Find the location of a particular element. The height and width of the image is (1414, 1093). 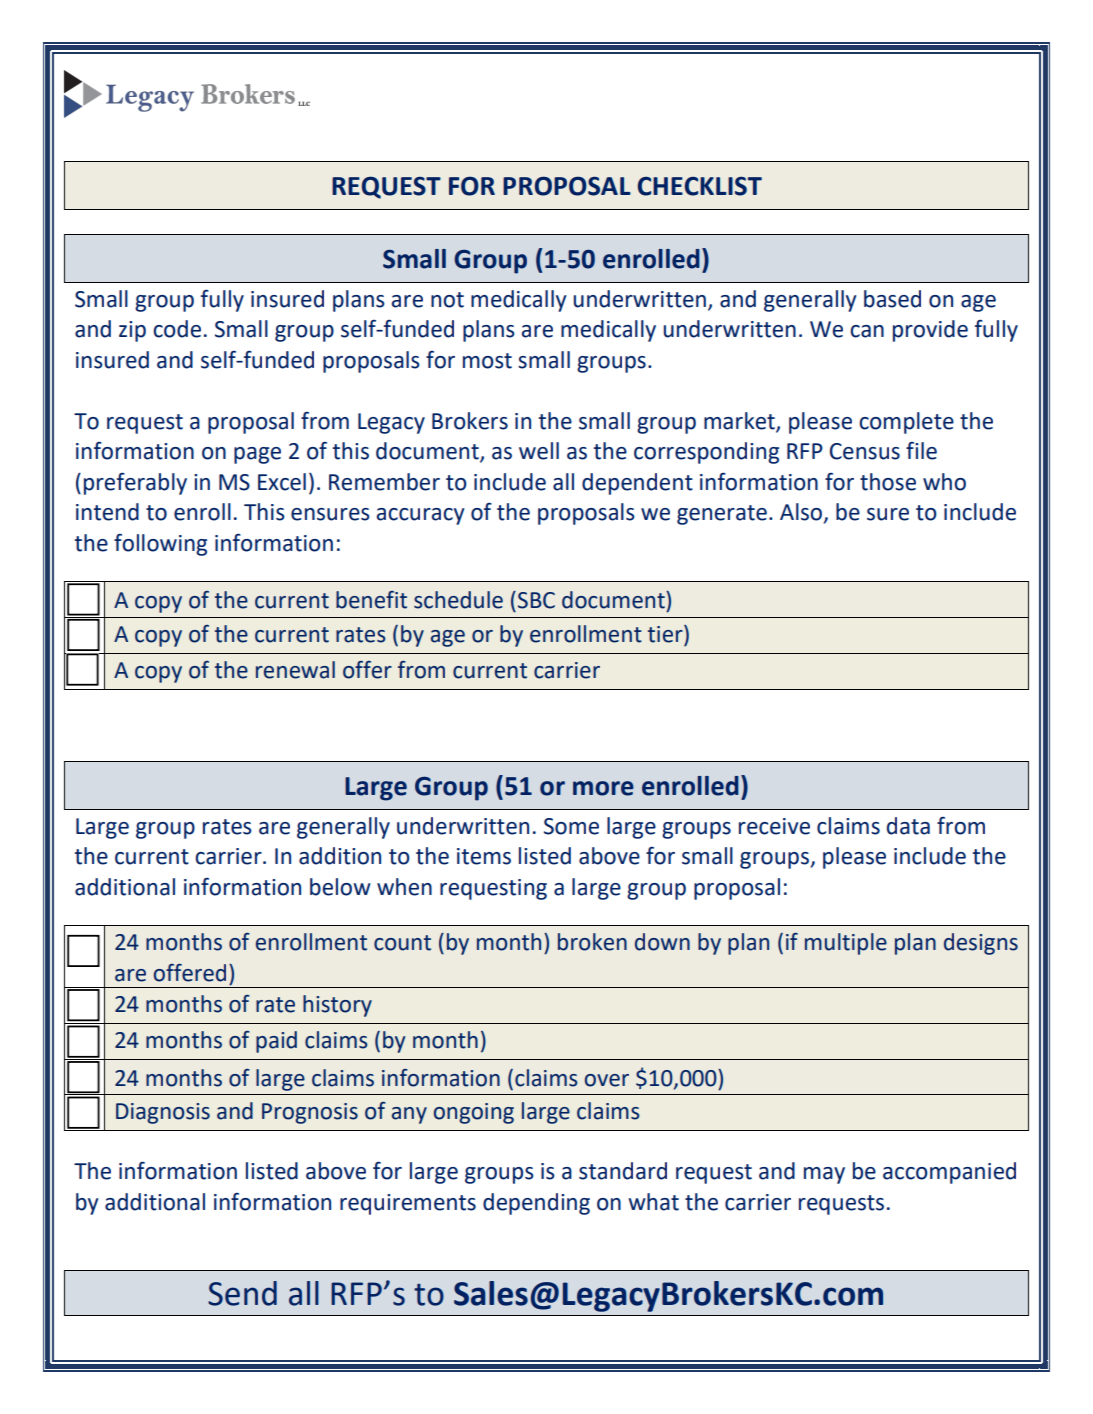

multiple is located at coordinates (846, 944).
